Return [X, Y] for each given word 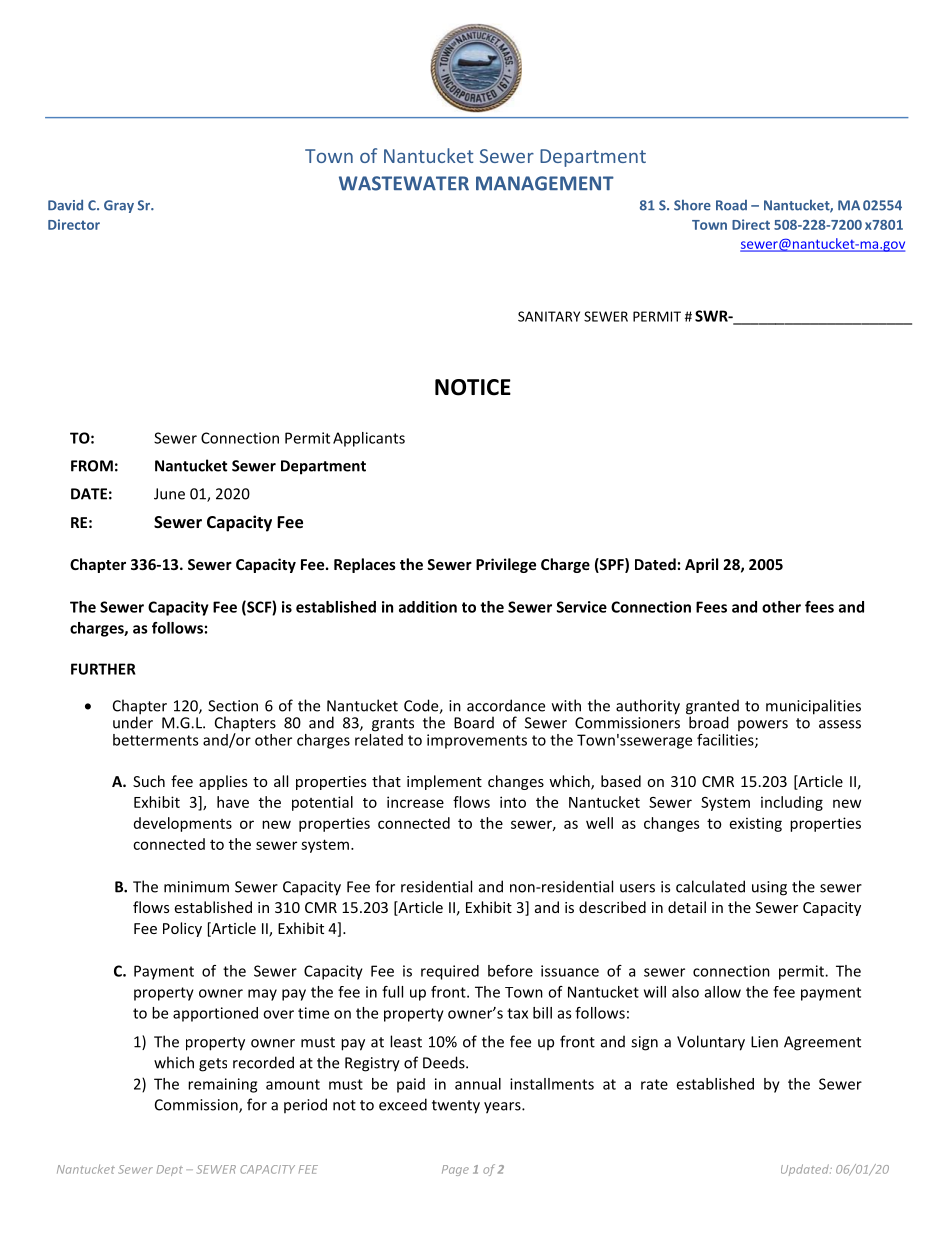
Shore [692, 205]
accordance [506, 705]
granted [712, 708]
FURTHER [103, 669]
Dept [170, 1170]
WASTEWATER [404, 183]
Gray [119, 206]
